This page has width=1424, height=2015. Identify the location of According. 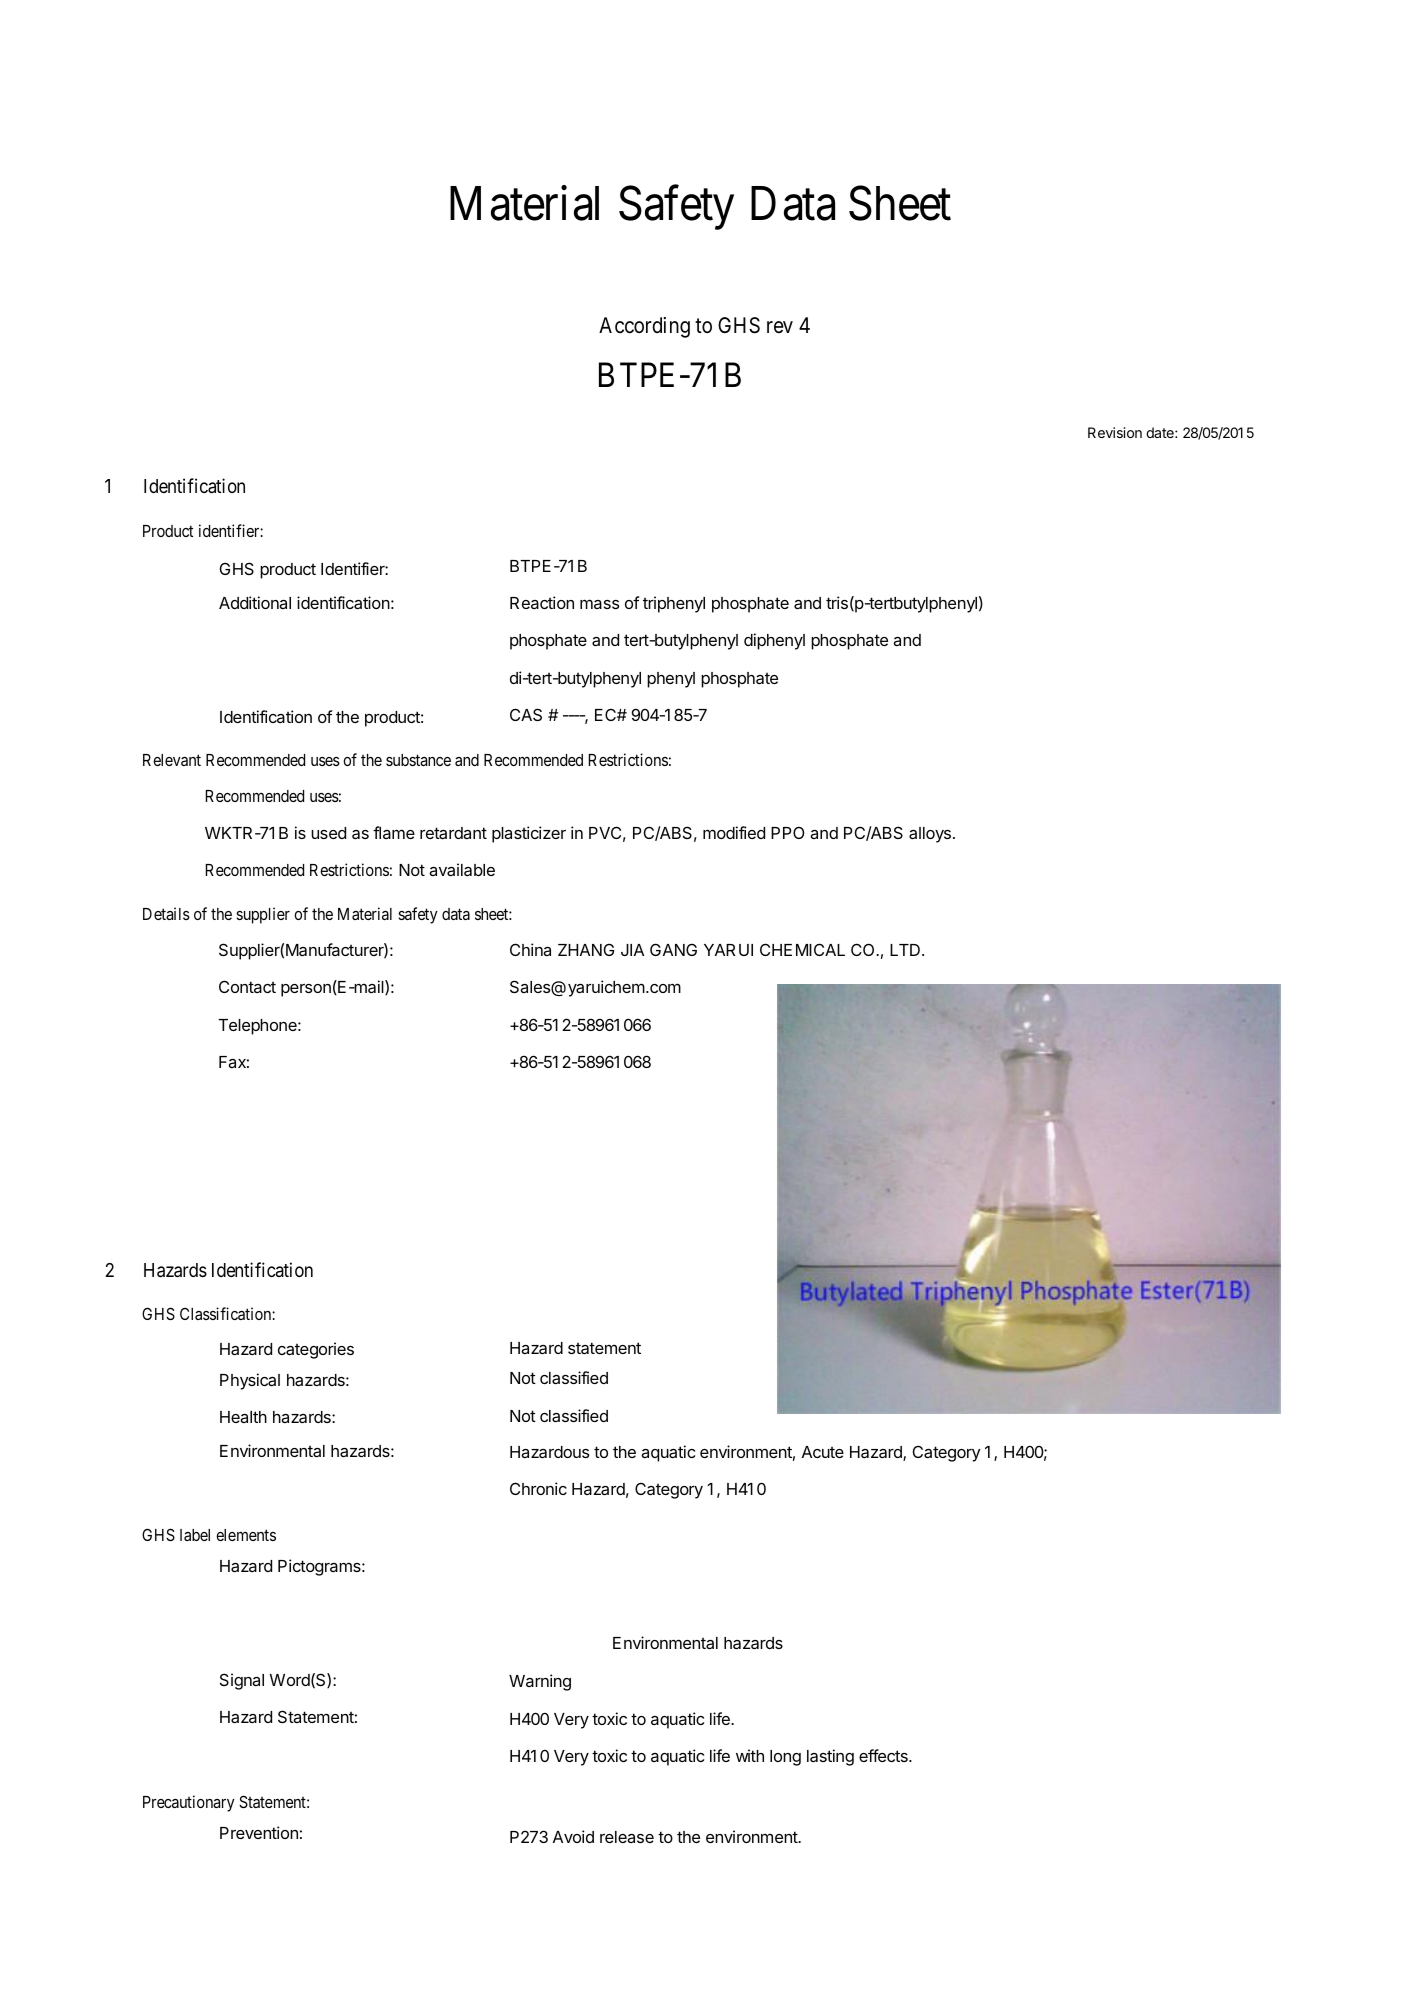
(644, 327).
